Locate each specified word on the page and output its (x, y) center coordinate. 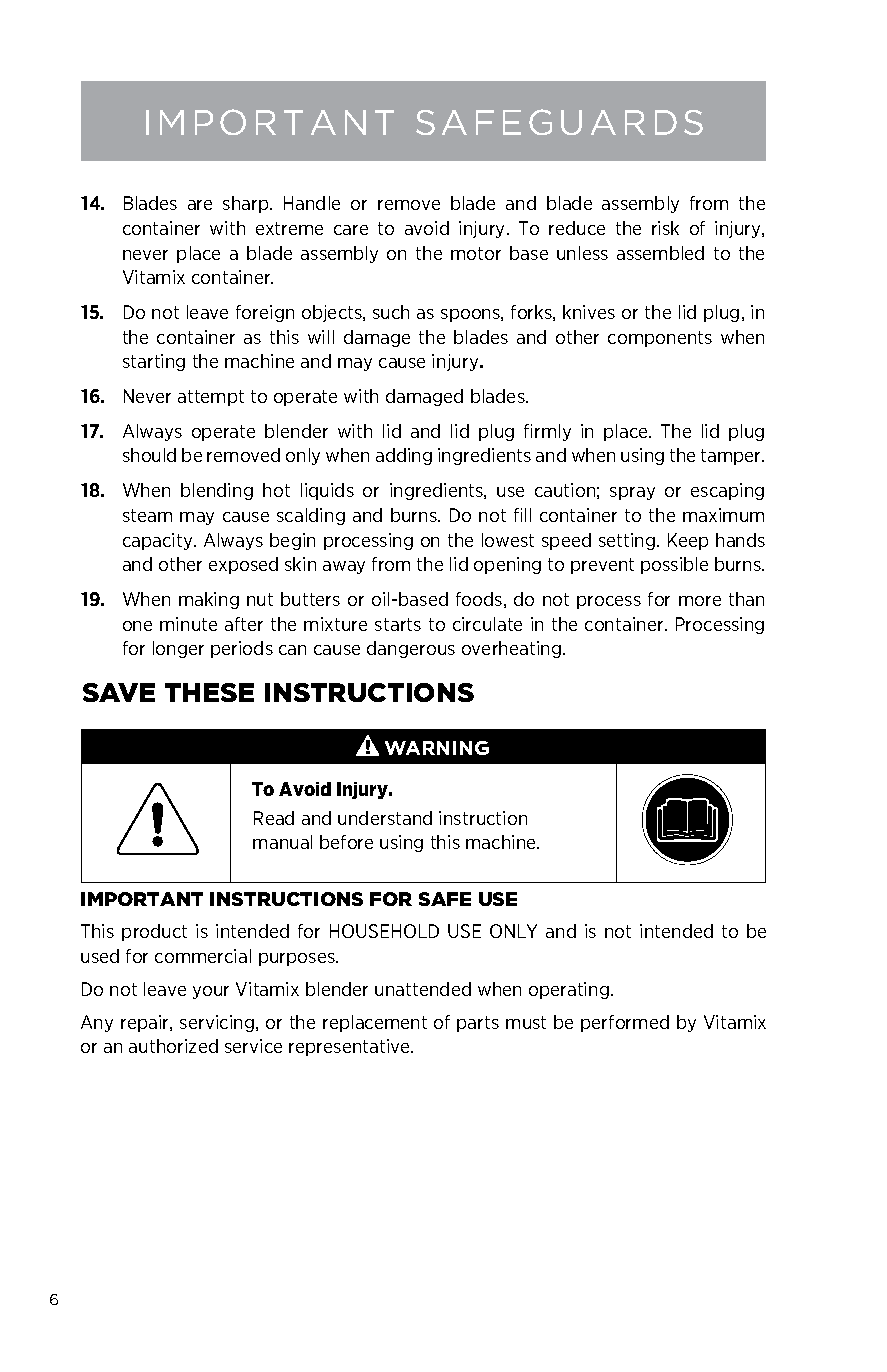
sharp (247, 204)
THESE (209, 692)
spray (632, 493)
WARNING (437, 748)
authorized (173, 1046)
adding (404, 456)
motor (476, 253)
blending (217, 491)
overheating (511, 649)
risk (665, 228)
